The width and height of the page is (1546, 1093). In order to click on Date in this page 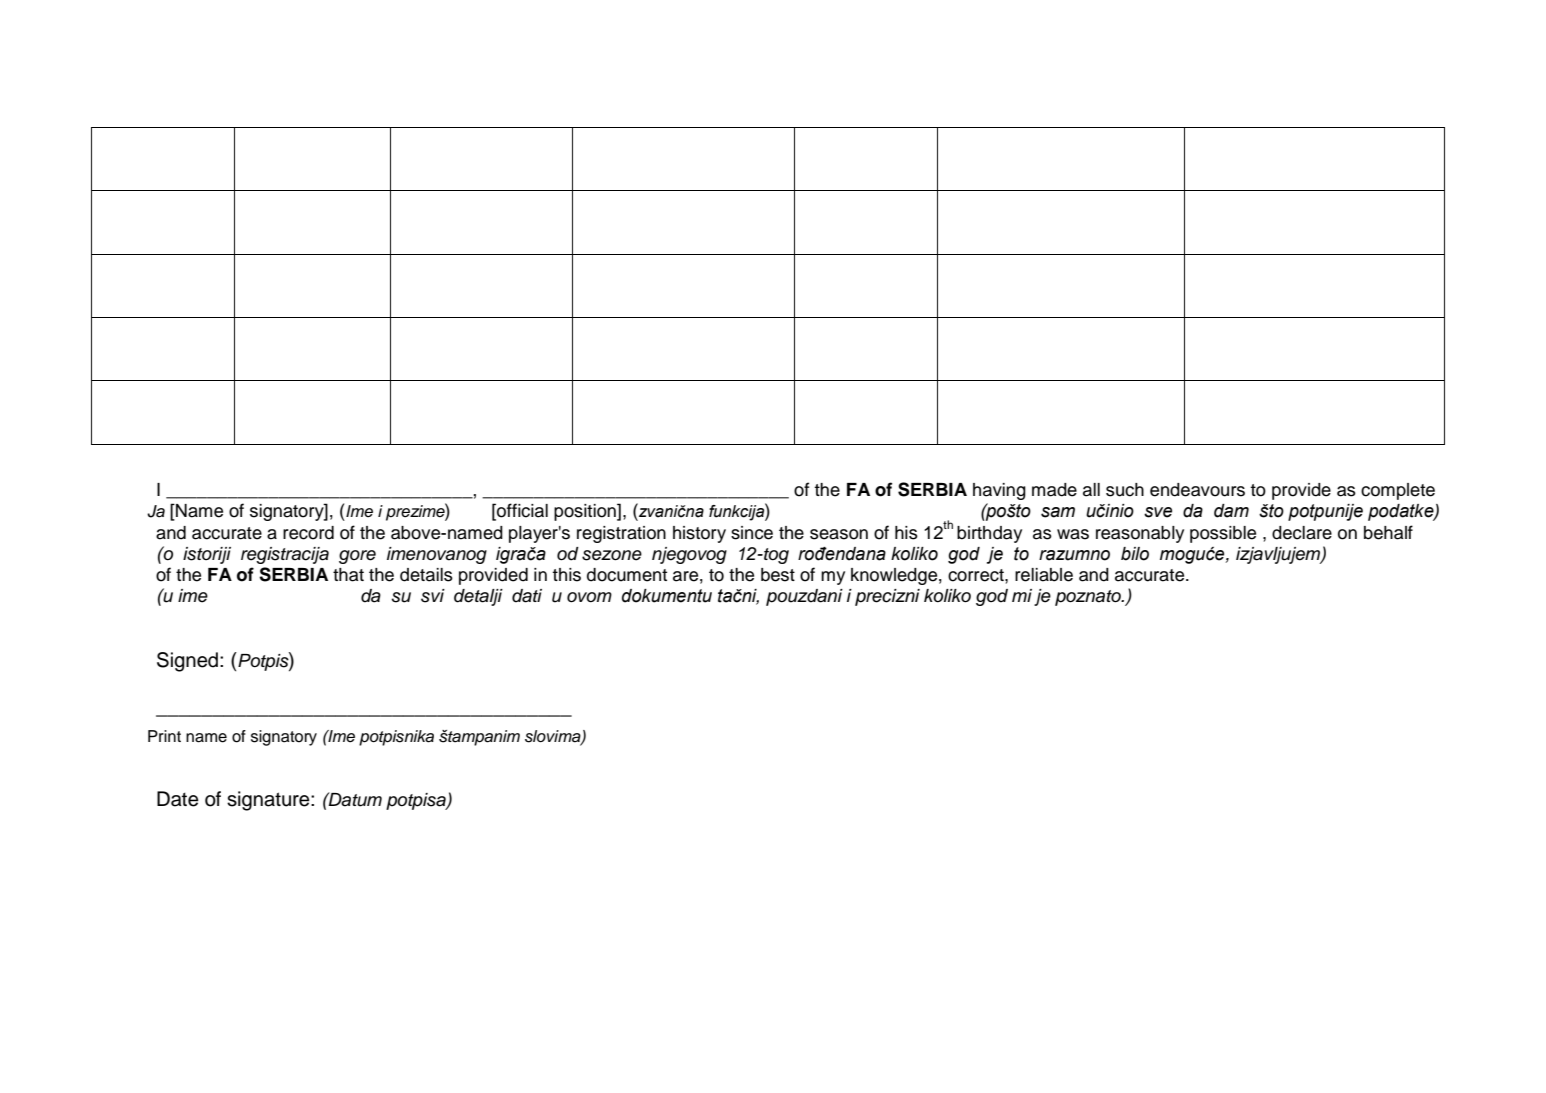, I will do `click(178, 799)`.
